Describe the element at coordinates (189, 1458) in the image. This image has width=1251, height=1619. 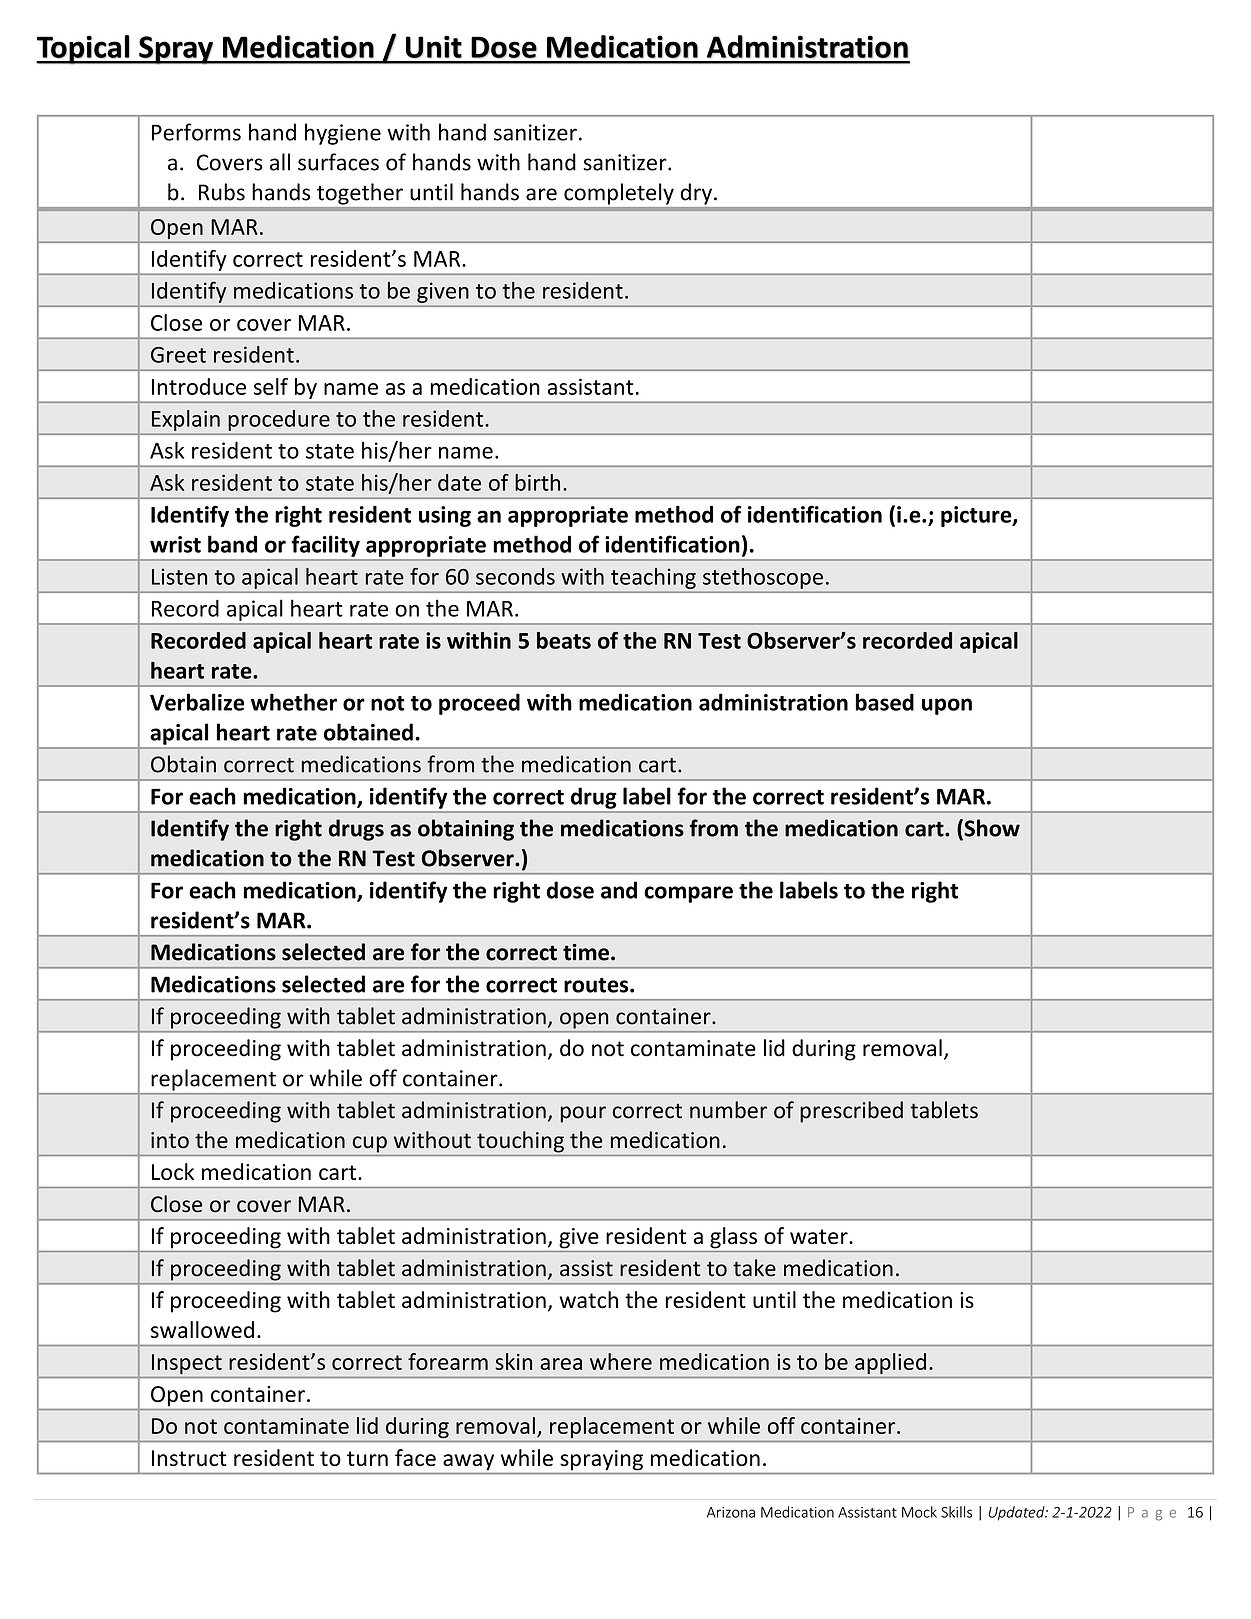
I see `Instruct` at that location.
